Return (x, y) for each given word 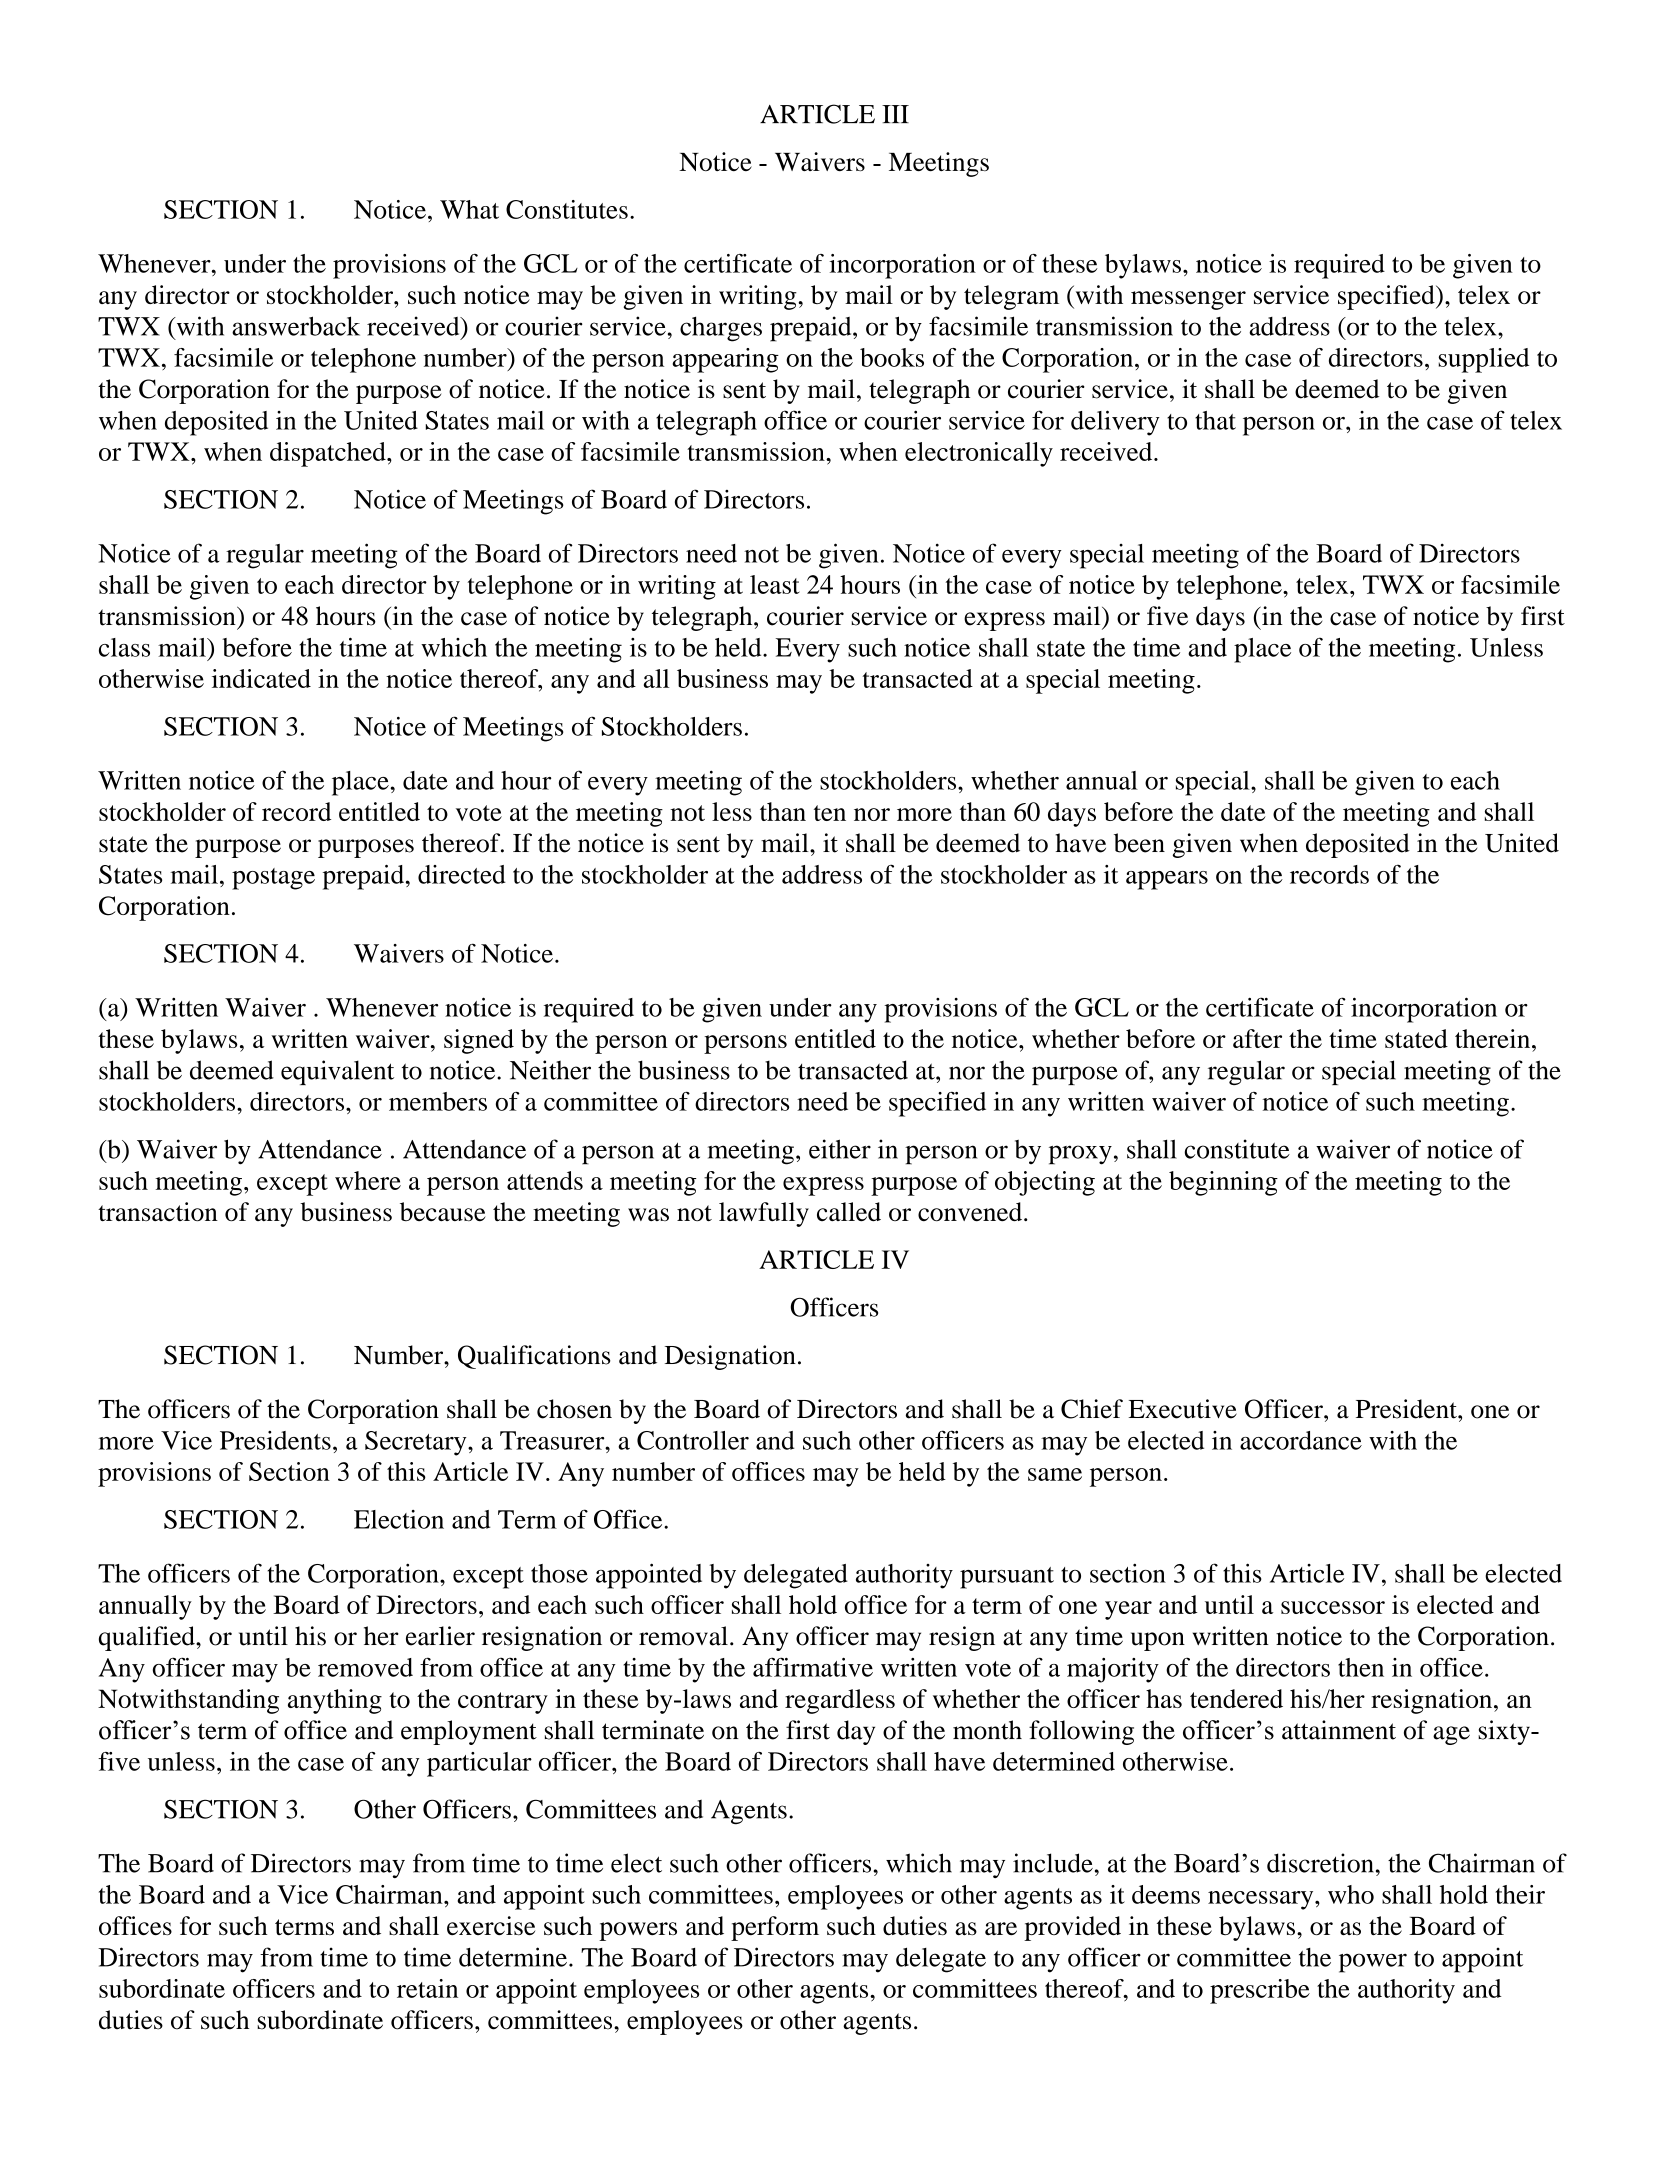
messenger (1188, 300)
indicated (261, 678)
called (849, 1211)
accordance (1301, 1440)
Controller (693, 1440)
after (1257, 1038)
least (775, 584)
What (469, 209)
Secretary (417, 1443)
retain (427, 1988)
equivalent (337, 1072)
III (895, 114)
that (1215, 420)
